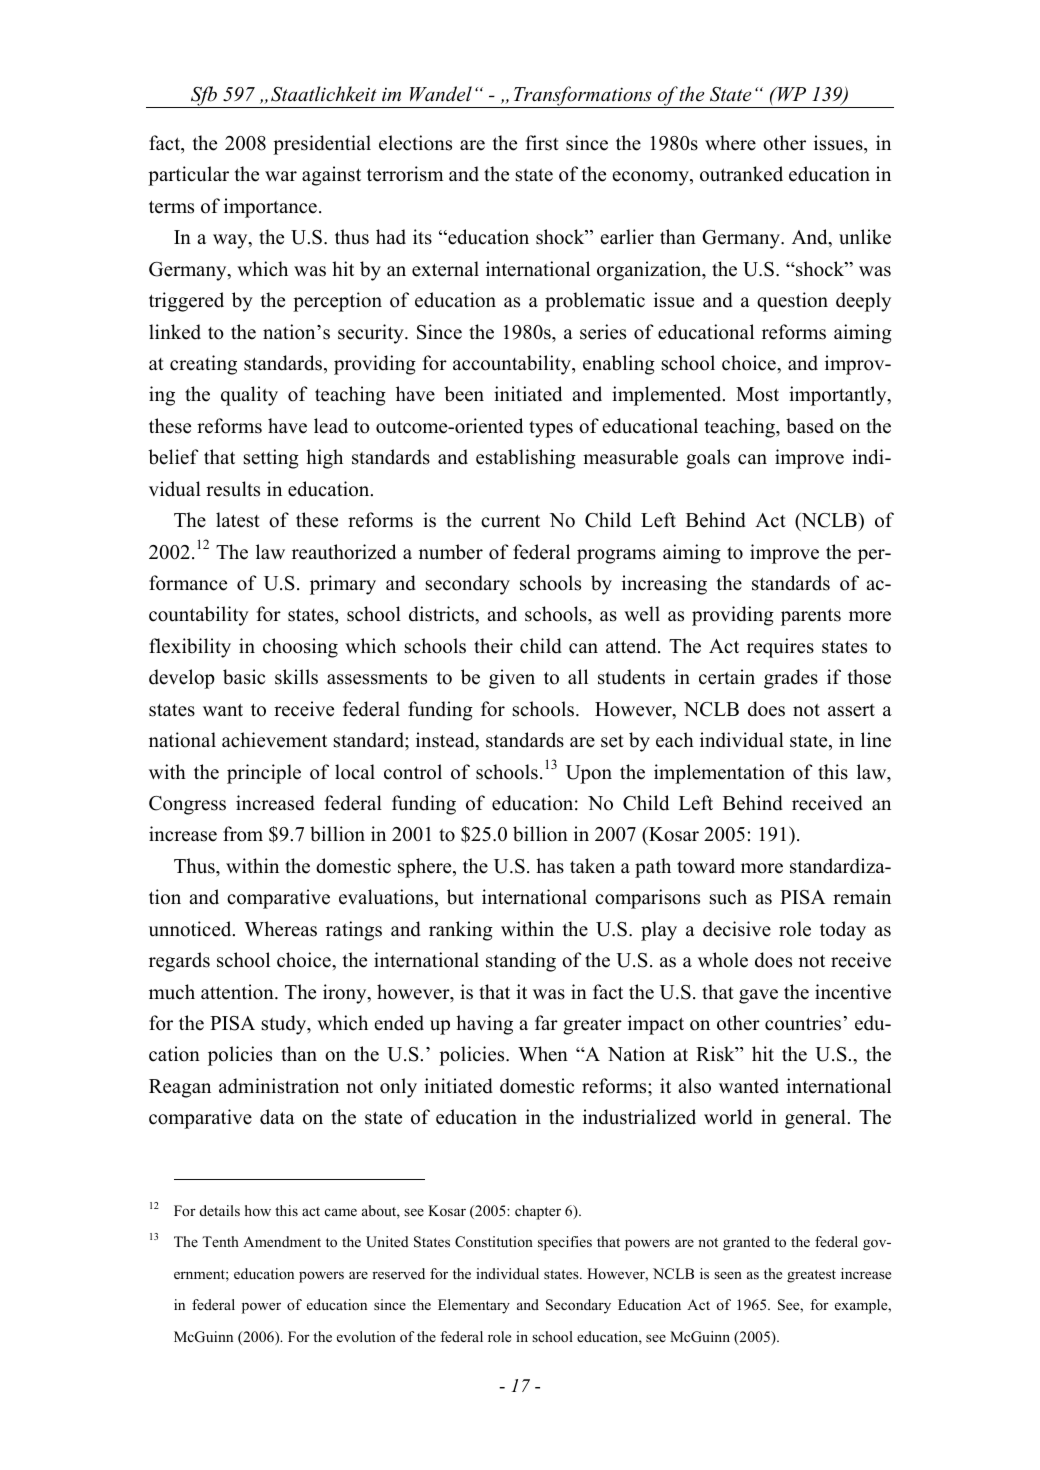 This page has height=1470, width=1040. Describe the element at coordinates (203, 97) in the page. I see `Sfb` at that location.
